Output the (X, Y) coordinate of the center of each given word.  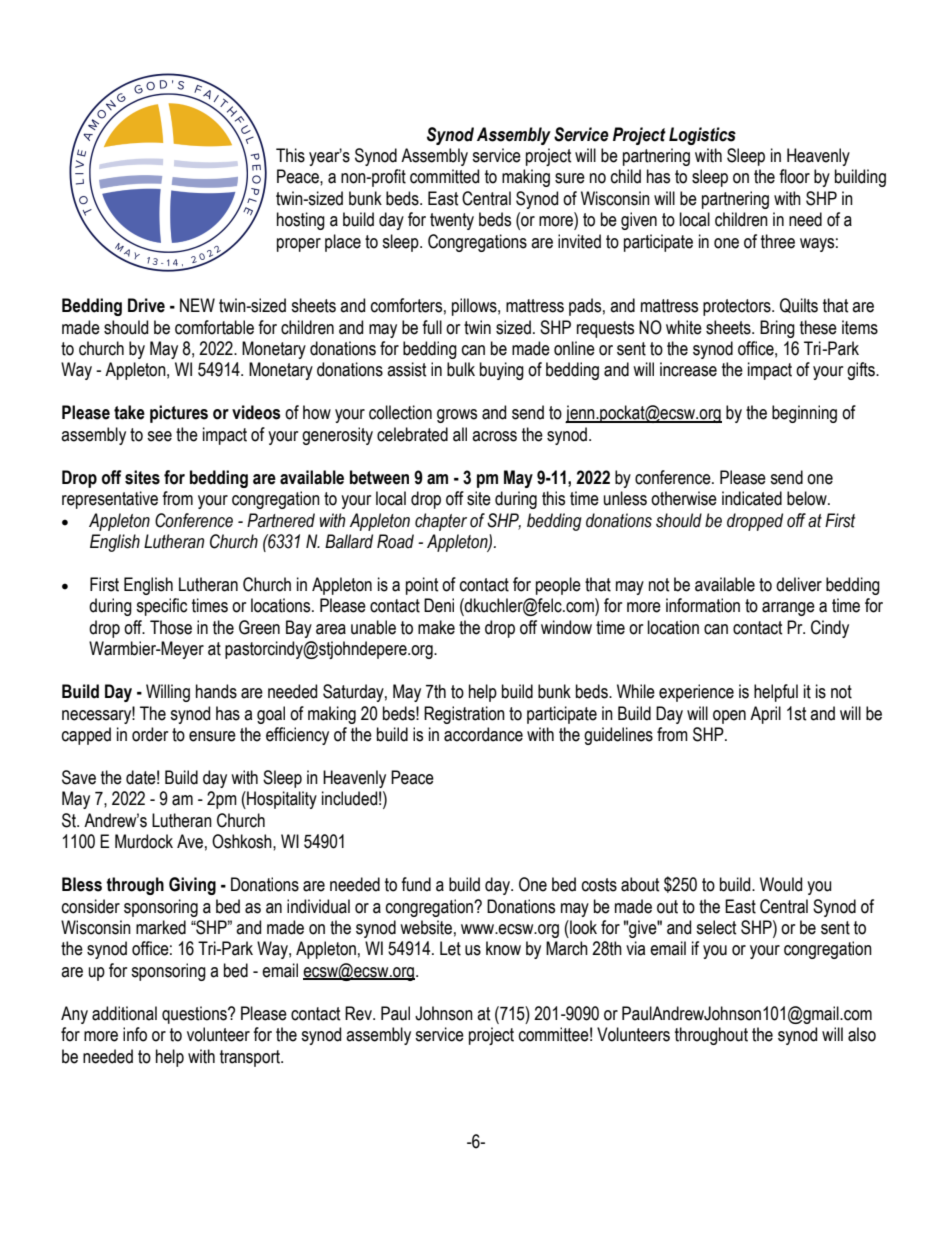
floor (794, 176)
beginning (804, 414)
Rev (359, 1013)
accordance (483, 734)
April (765, 715)
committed (444, 176)
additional (124, 1013)
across (494, 436)
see (159, 436)
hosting (301, 221)
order (150, 734)
